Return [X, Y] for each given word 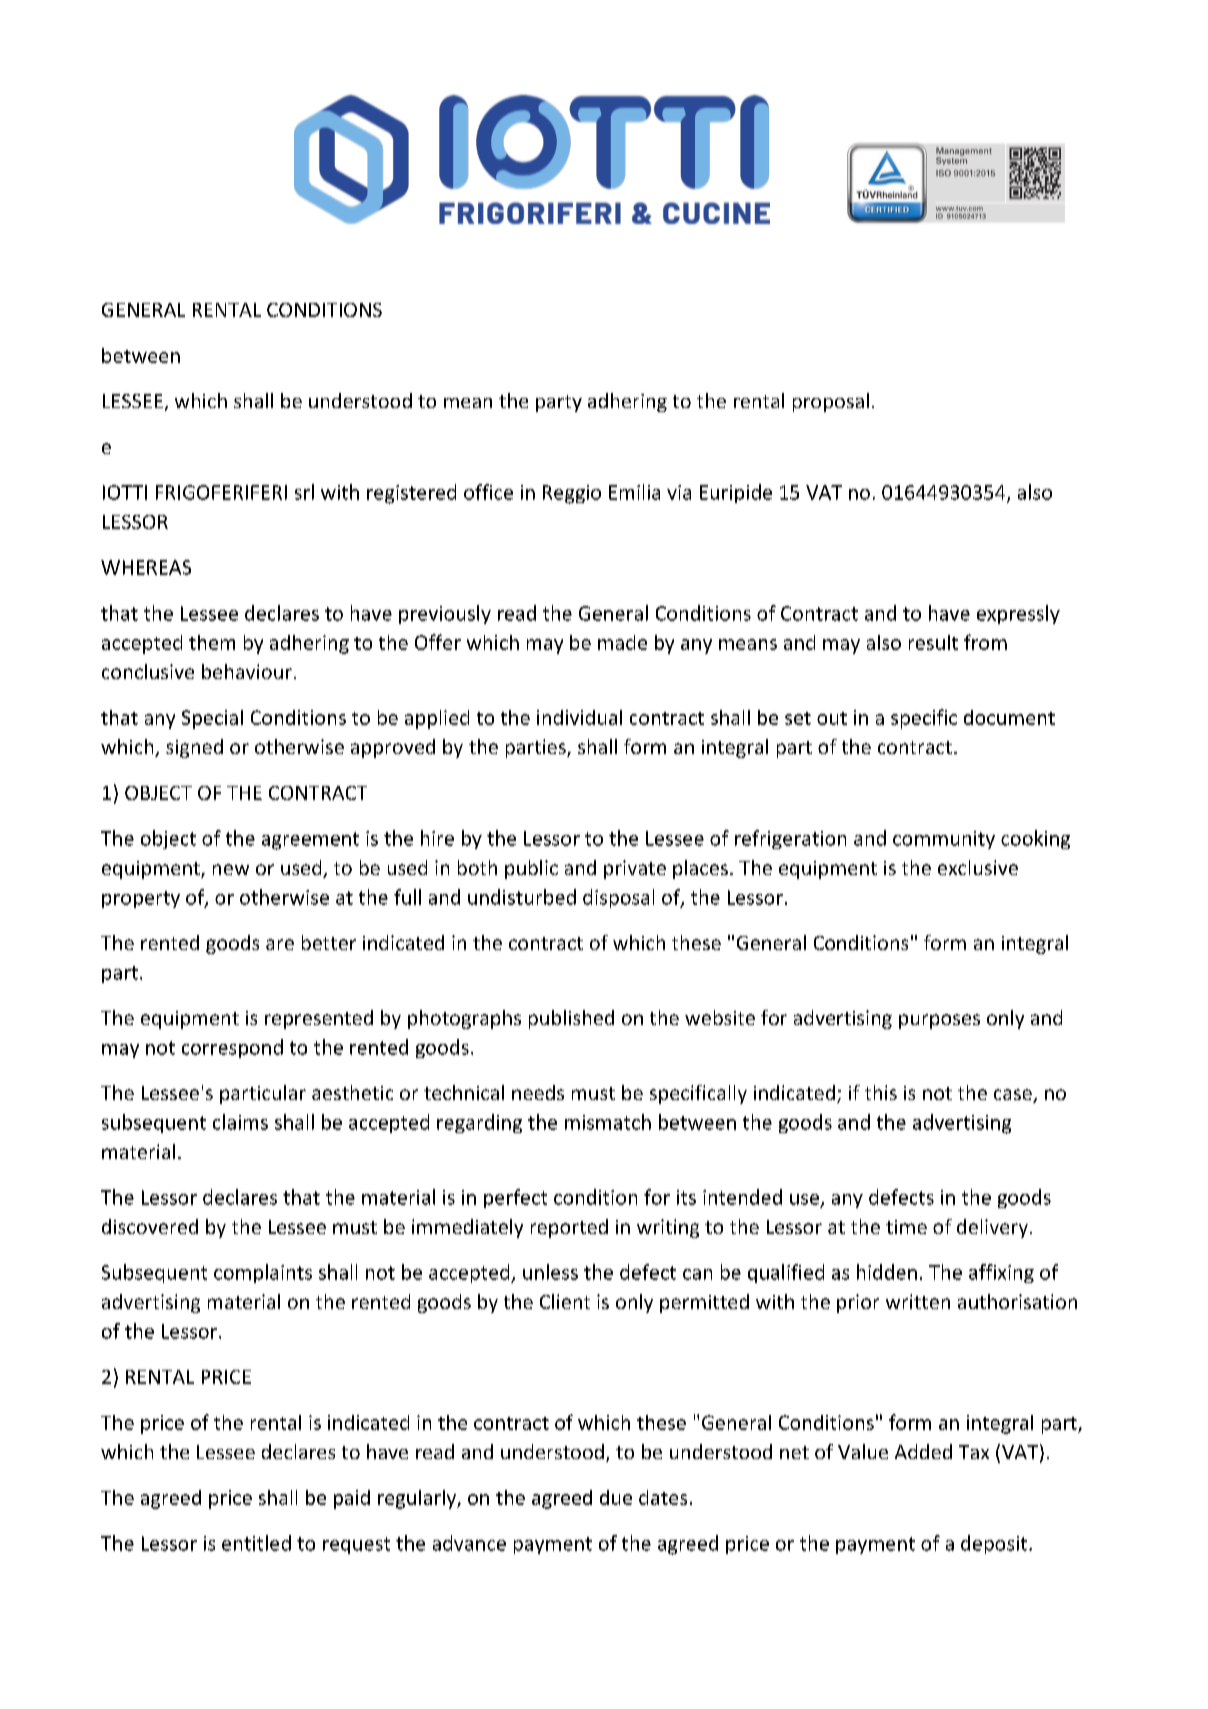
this [881, 1092]
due [616, 1497]
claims [240, 1122]
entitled [256, 1543]
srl [304, 492]
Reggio [572, 494]
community [944, 840]
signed [194, 748]
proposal [831, 402]
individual [579, 717]
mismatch [608, 1122]
